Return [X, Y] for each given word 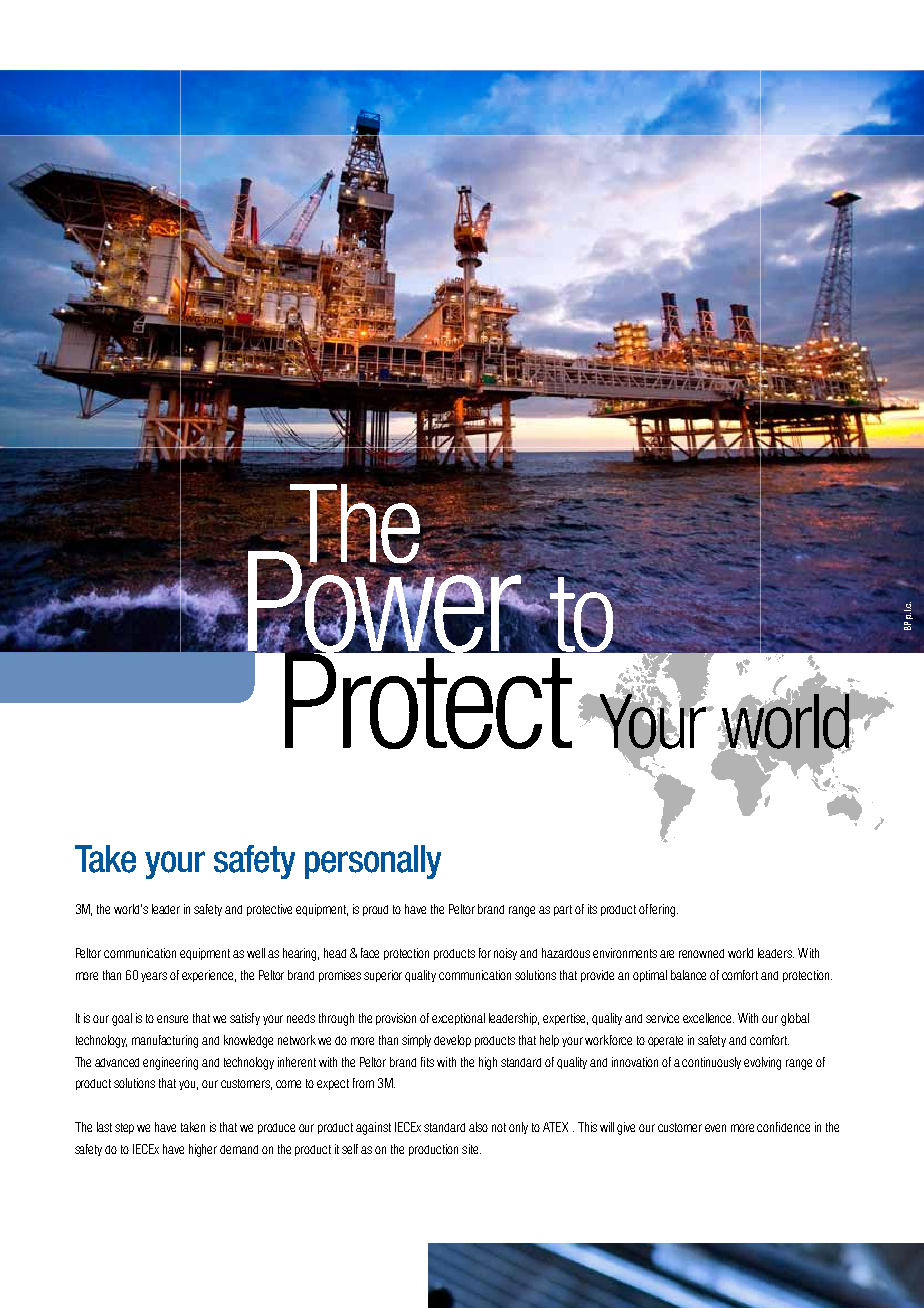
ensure [172, 1019]
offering [658, 910]
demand [239, 1149]
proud [375, 910]
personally [373, 862]
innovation [635, 1062]
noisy [507, 954]
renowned [701, 953]
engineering [170, 1063]
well [256, 953]
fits [427, 1062]
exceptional [458, 1019]
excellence [708, 1018]
